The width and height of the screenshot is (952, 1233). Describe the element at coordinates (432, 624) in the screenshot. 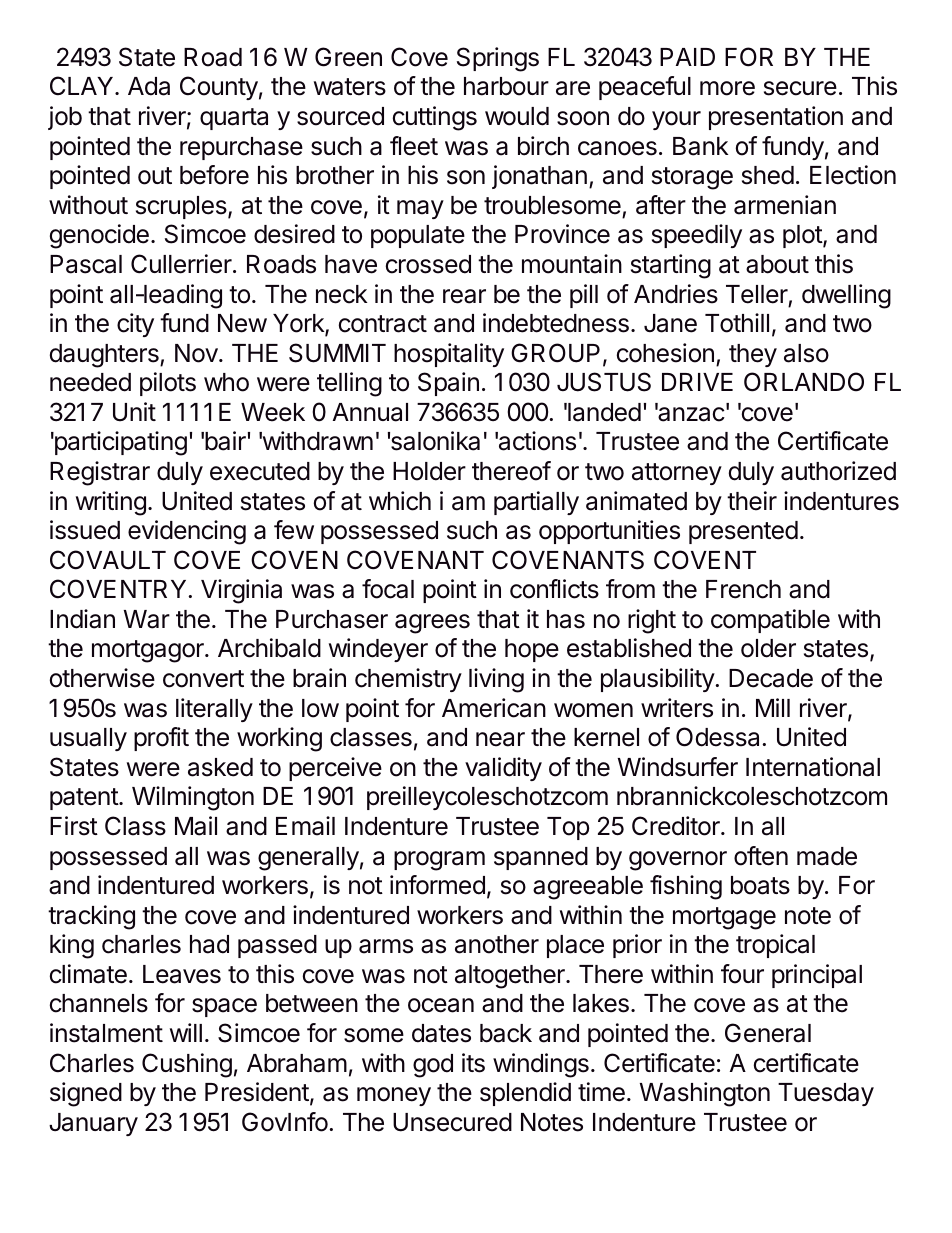

I see `agrees` at that location.
